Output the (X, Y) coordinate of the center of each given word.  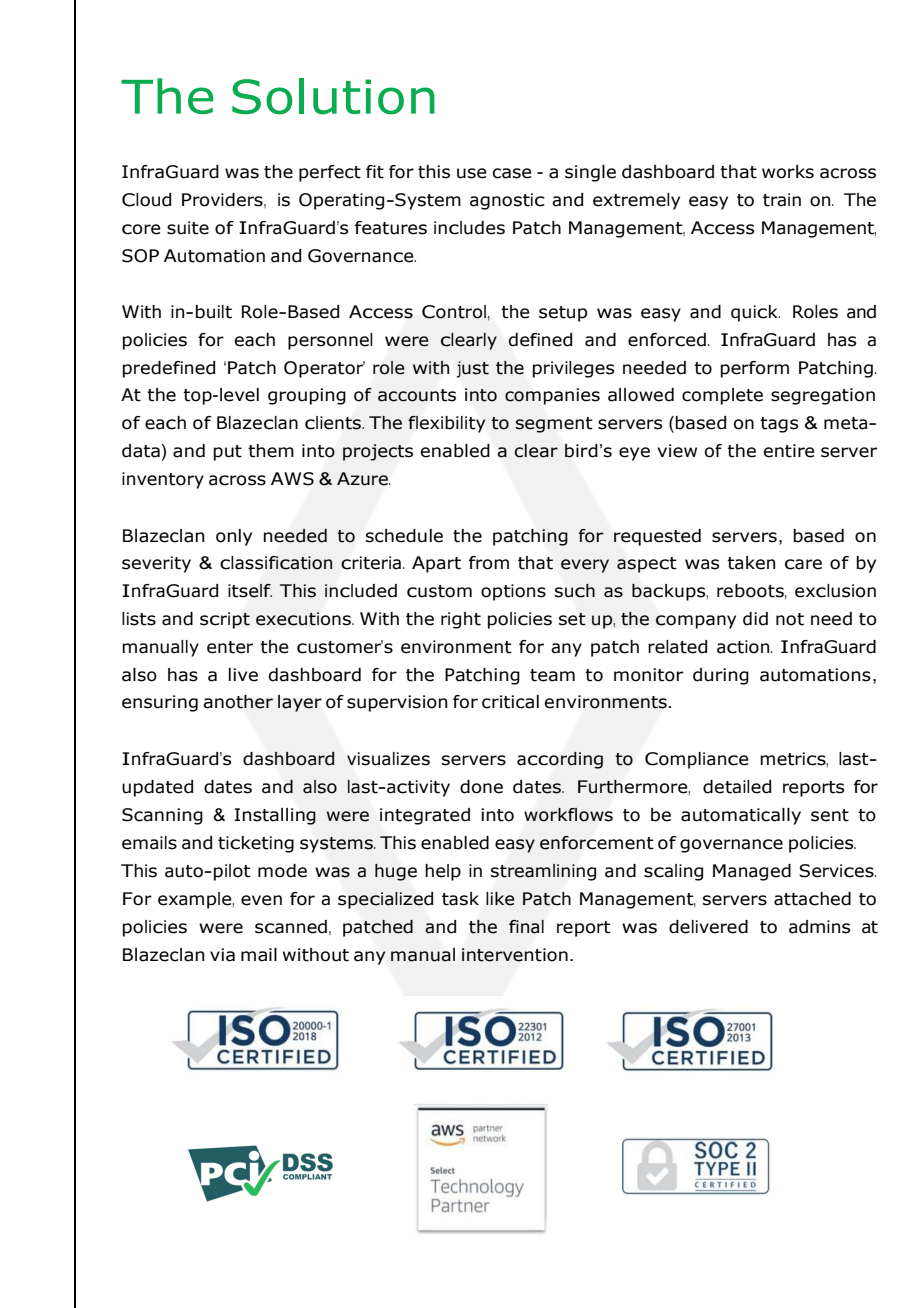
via (222, 955)
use (472, 173)
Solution (333, 96)
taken (751, 563)
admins (819, 927)
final (526, 927)
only (234, 537)
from (489, 563)
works (788, 172)
